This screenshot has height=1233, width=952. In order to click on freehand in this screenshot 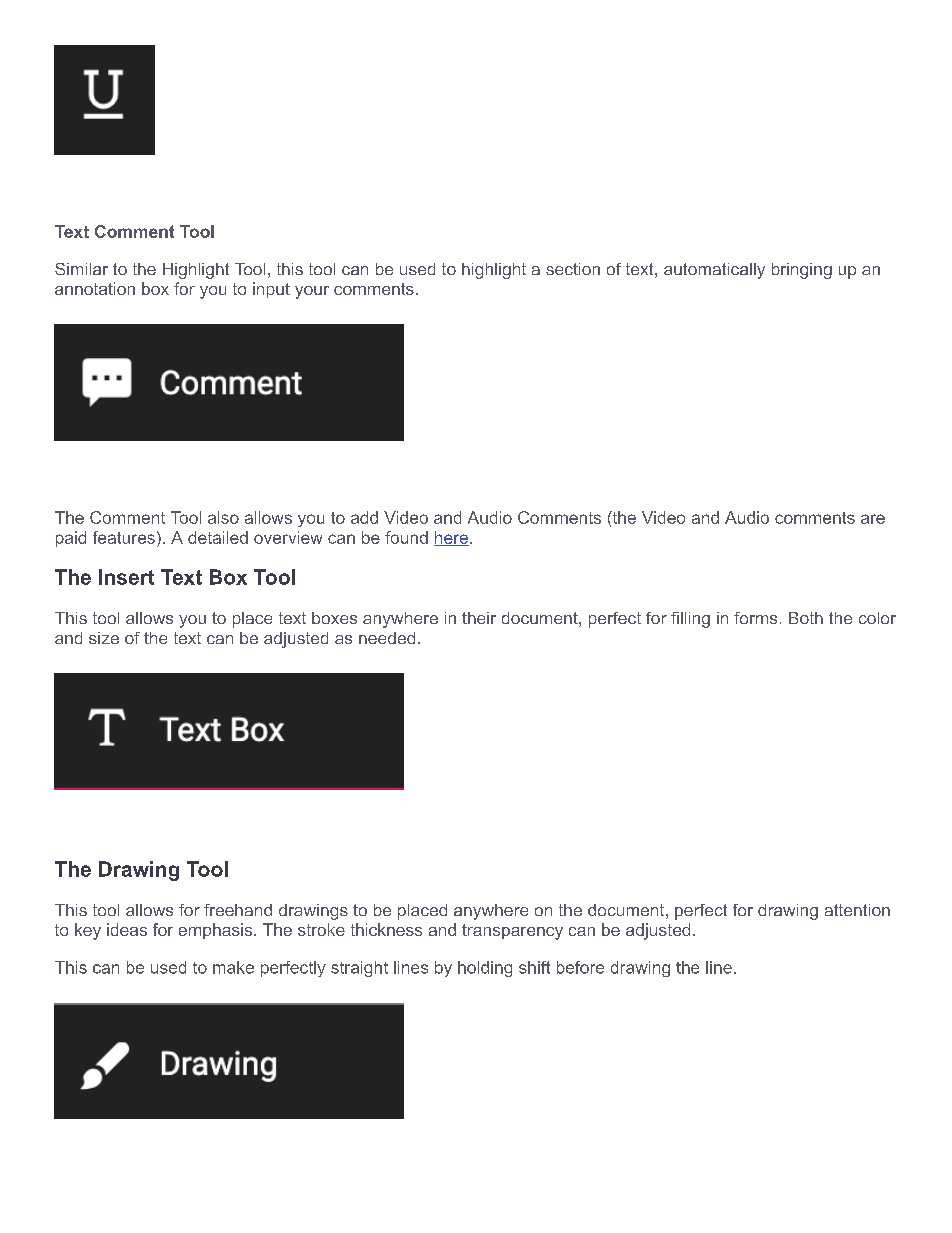, I will do `click(238, 910)`.
